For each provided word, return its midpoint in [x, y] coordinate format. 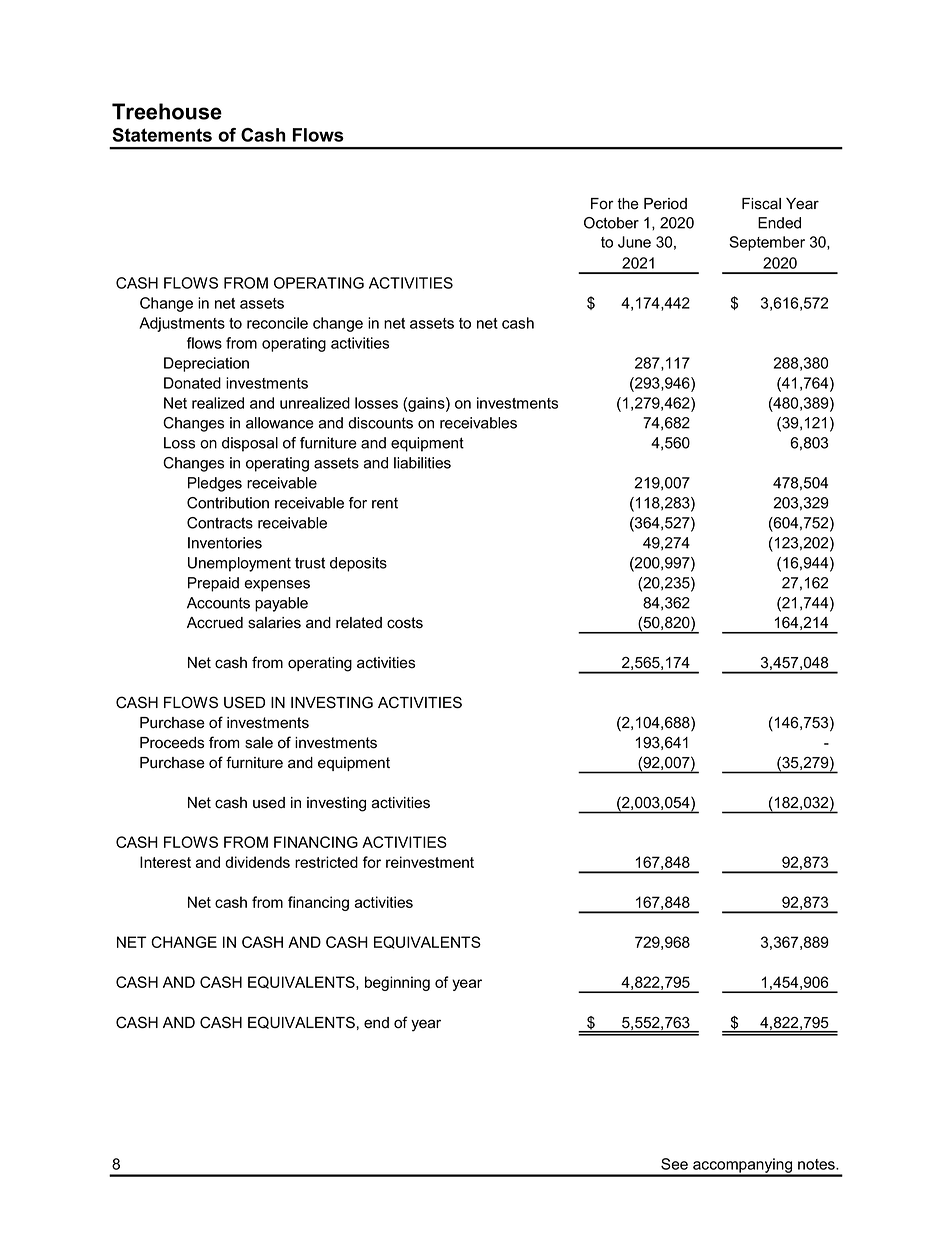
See [674, 1164]
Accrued [215, 623]
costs [405, 623]
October [611, 223]
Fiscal [761, 204]
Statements [162, 135]
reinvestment [430, 862]
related [359, 623]
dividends [257, 862]
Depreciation [206, 364]
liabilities [422, 463]
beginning [397, 983]
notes [817, 1164]
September [767, 243]
